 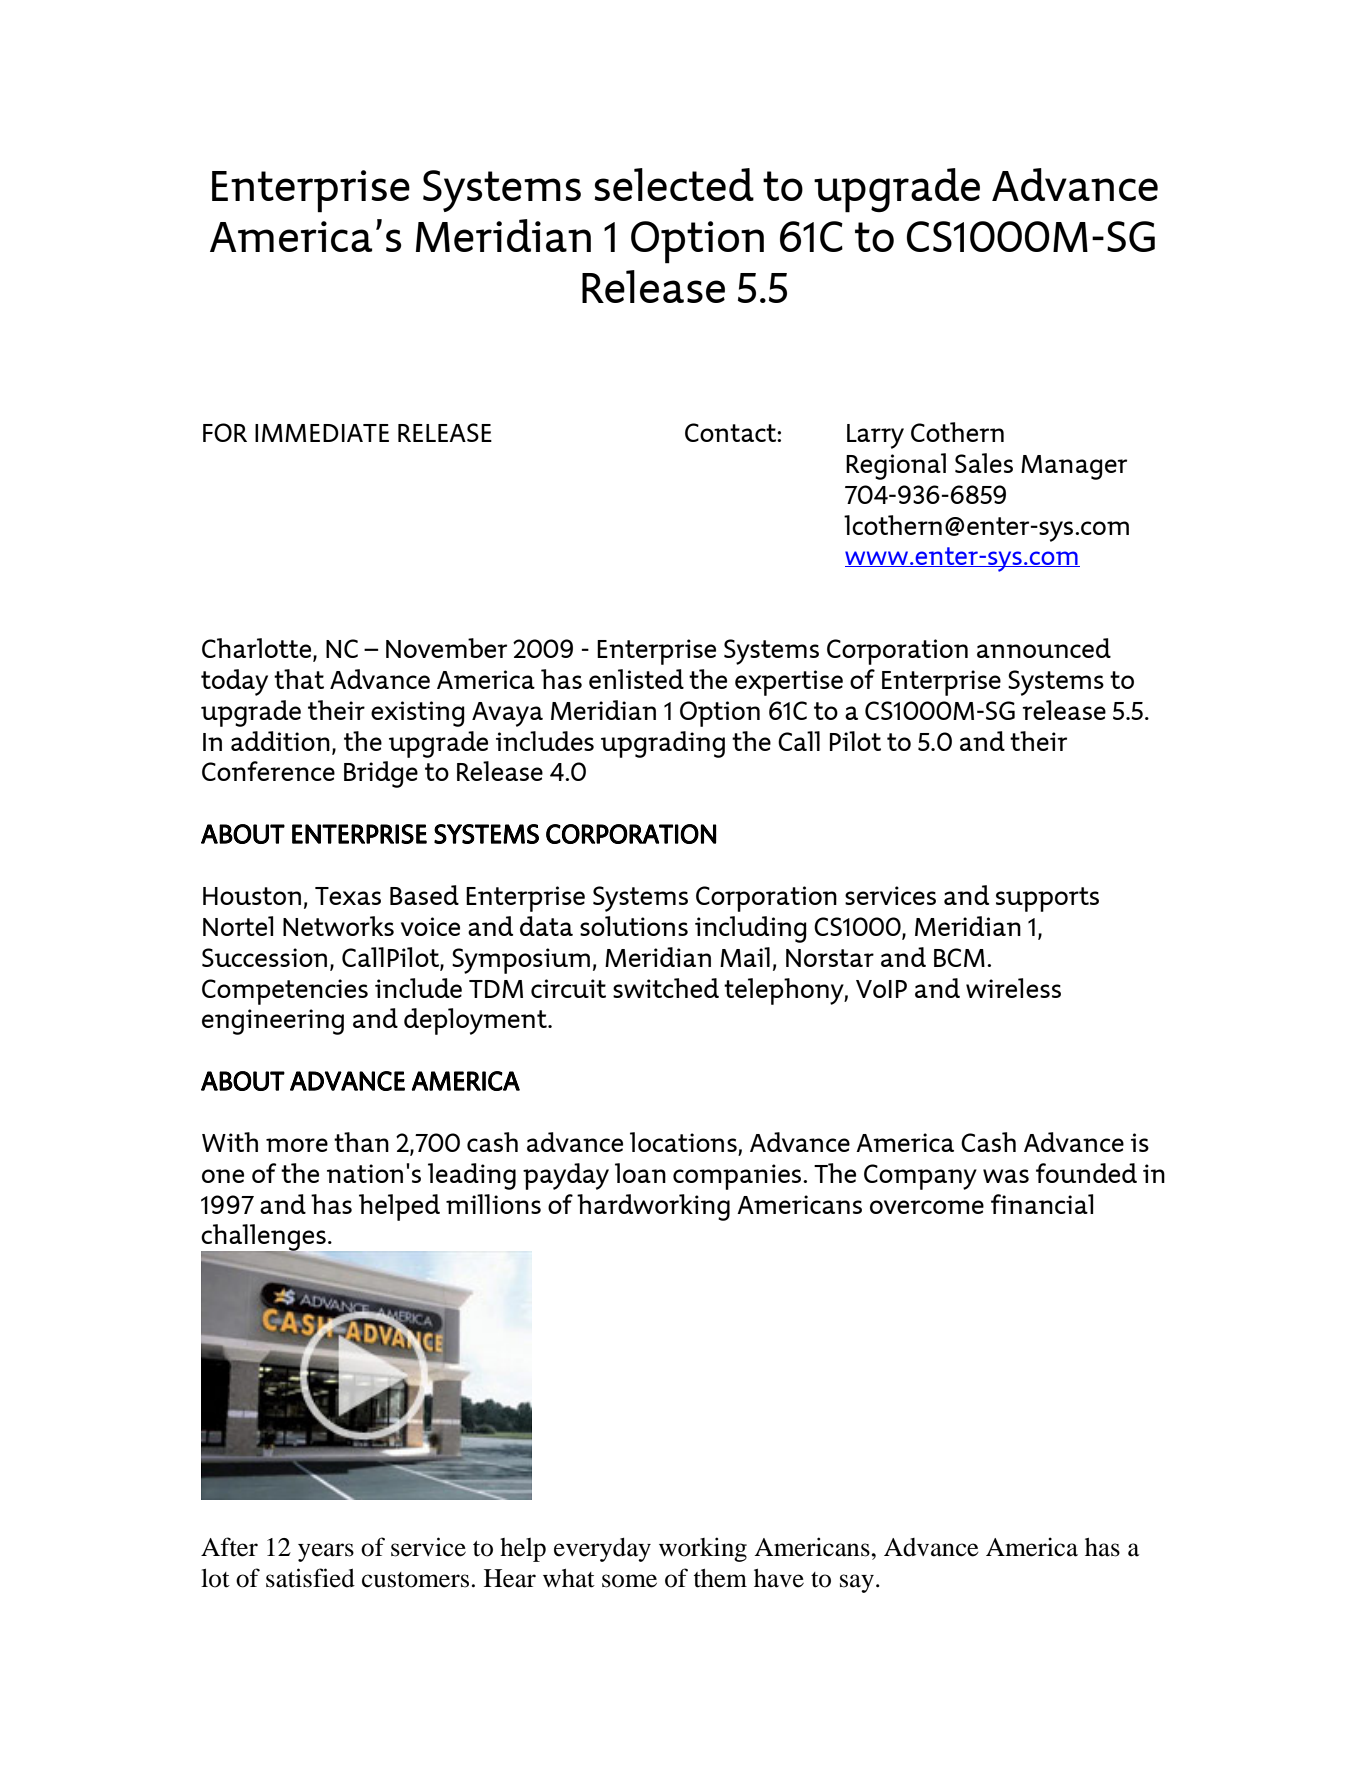 What do you see at coordinates (857, 1583) in the screenshot?
I see `say` at bounding box center [857, 1583].
